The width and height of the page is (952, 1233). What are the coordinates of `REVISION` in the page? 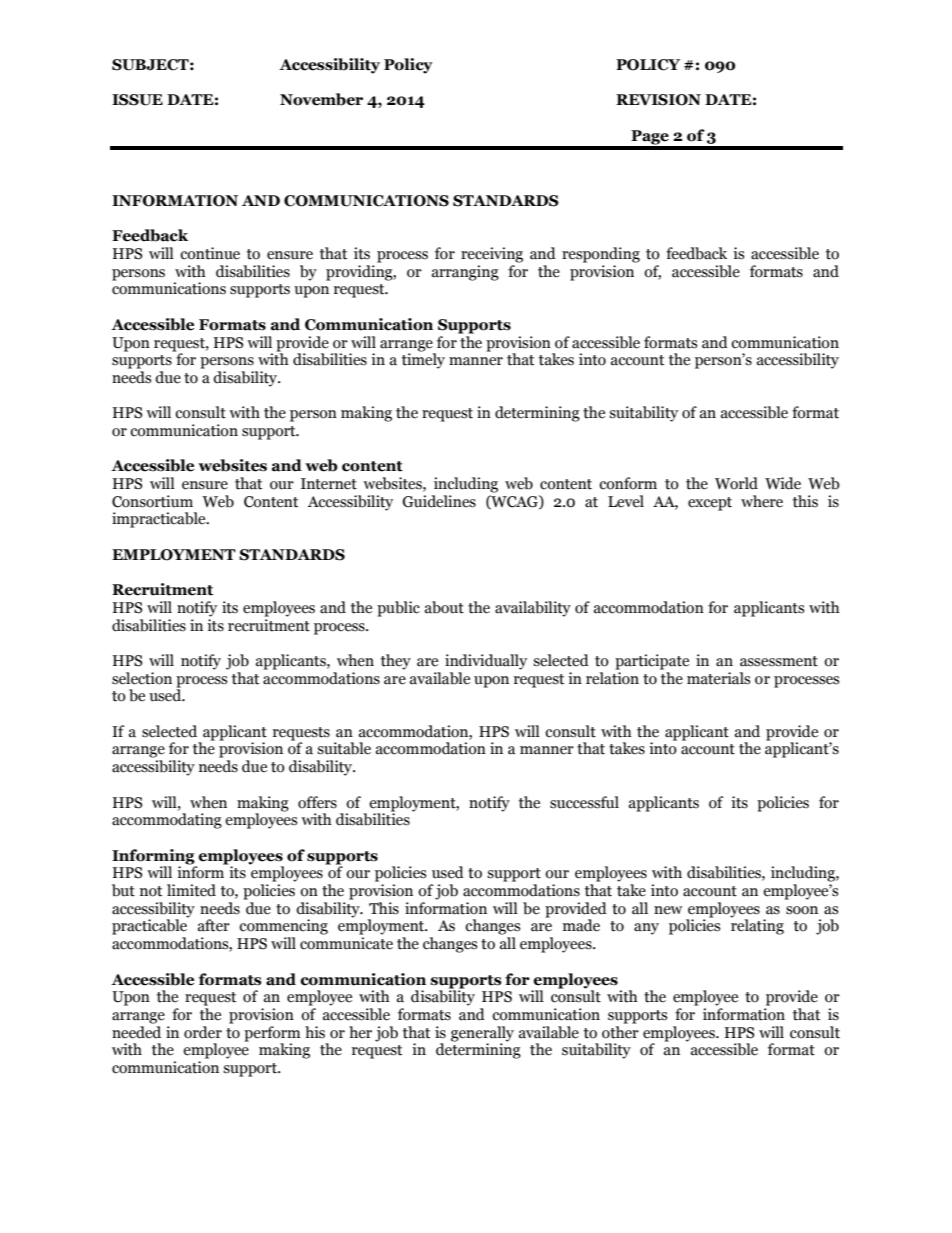 It's located at (658, 100).
